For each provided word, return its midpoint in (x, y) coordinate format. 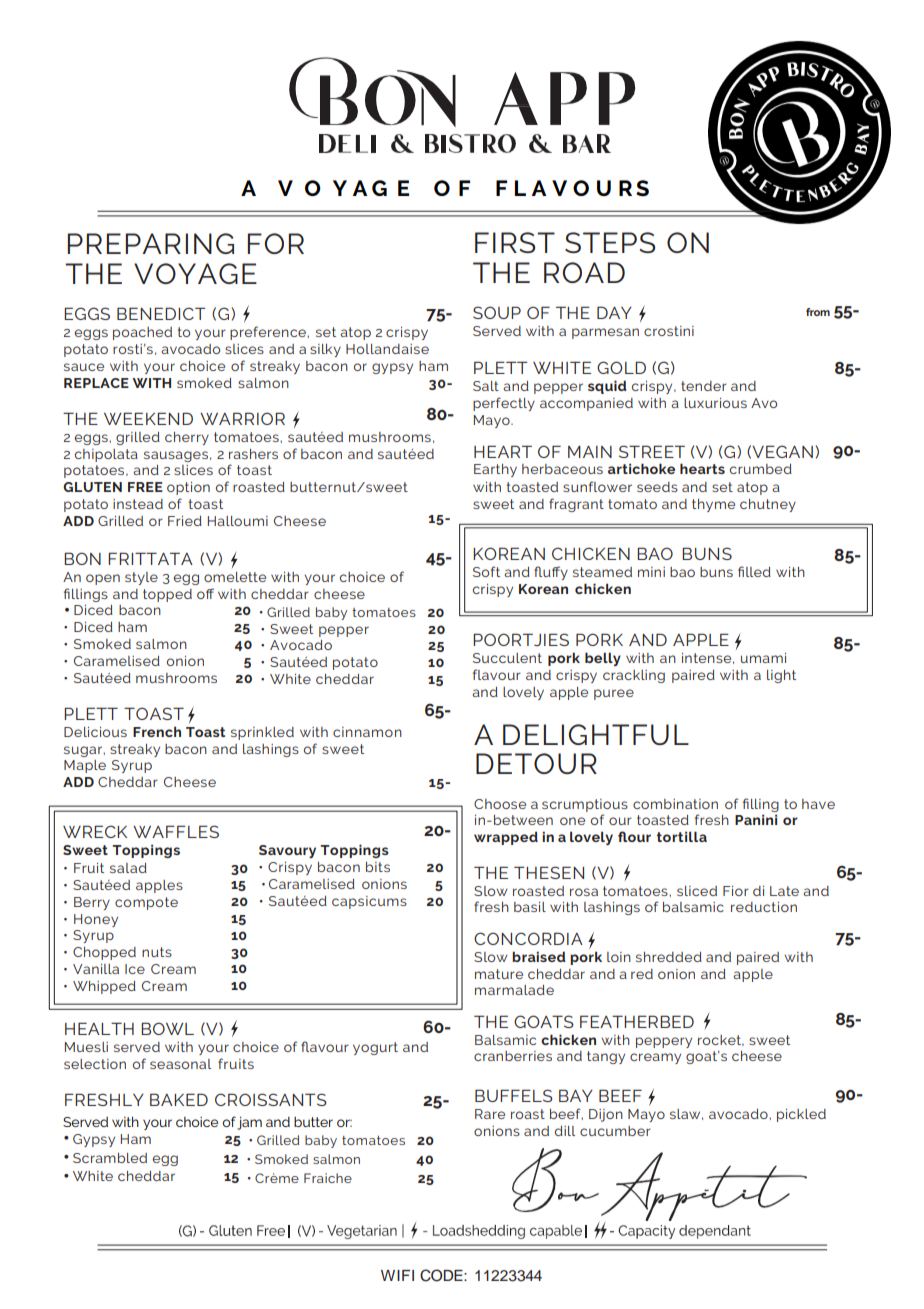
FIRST (515, 242)
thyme (713, 505)
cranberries (513, 1056)
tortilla (682, 836)
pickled (801, 1115)
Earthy (495, 470)
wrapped (506, 838)
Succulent (507, 658)
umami (763, 658)
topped (167, 595)
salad (128, 868)
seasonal (180, 1064)
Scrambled (110, 1158)
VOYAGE (195, 273)
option (188, 488)
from (818, 312)
